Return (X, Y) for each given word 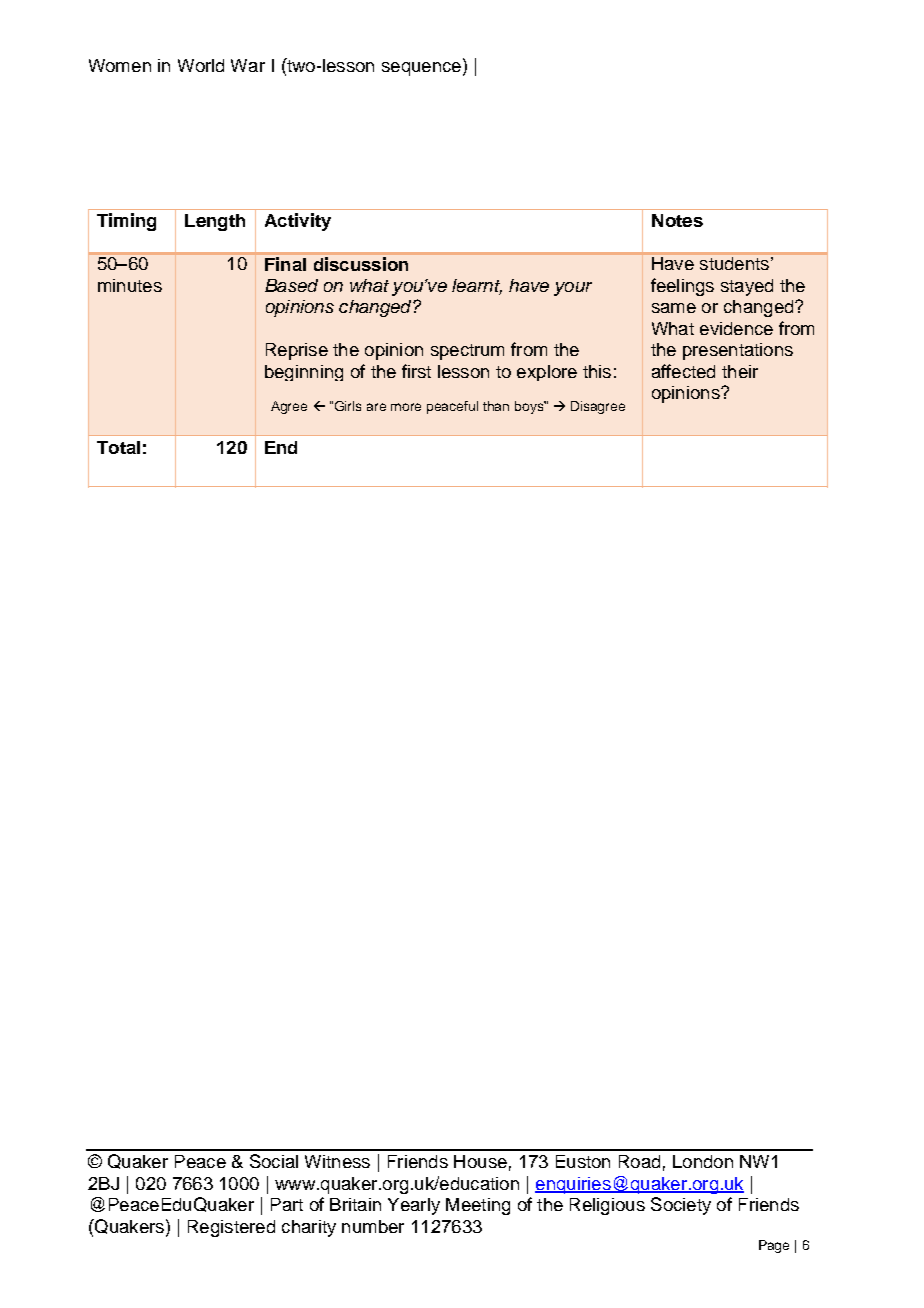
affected (683, 371)
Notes (677, 220)
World (201, 65)
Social (274, 1161)
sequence (421, 69)
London (703, 1161)
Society (681, 1206)
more (406, 407)
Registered (231, 1228)
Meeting (478, 1206)
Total (118, 447)
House (480, 1161)
